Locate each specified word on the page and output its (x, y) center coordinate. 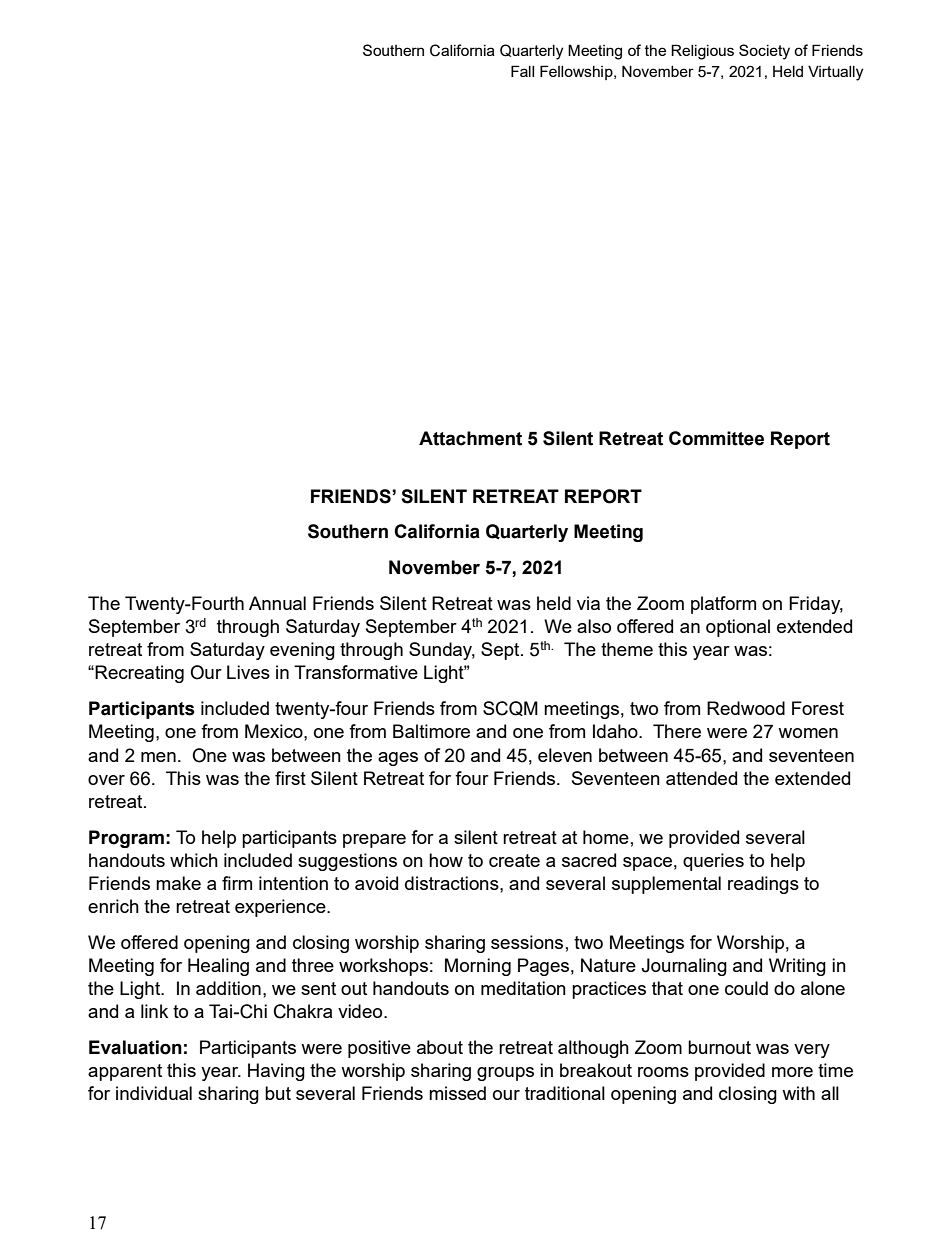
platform (723, 605)
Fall (522, 71)
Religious (702, 52)
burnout (719, 1047)
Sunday (442, 651)
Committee (716, 438)
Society (764, 52)
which (194, 860)
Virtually (835, 73)
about (440, 1047)
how (446, 860)
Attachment (470, 438)
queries (713, 862)
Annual (277, 603)
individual (154, 1093)
